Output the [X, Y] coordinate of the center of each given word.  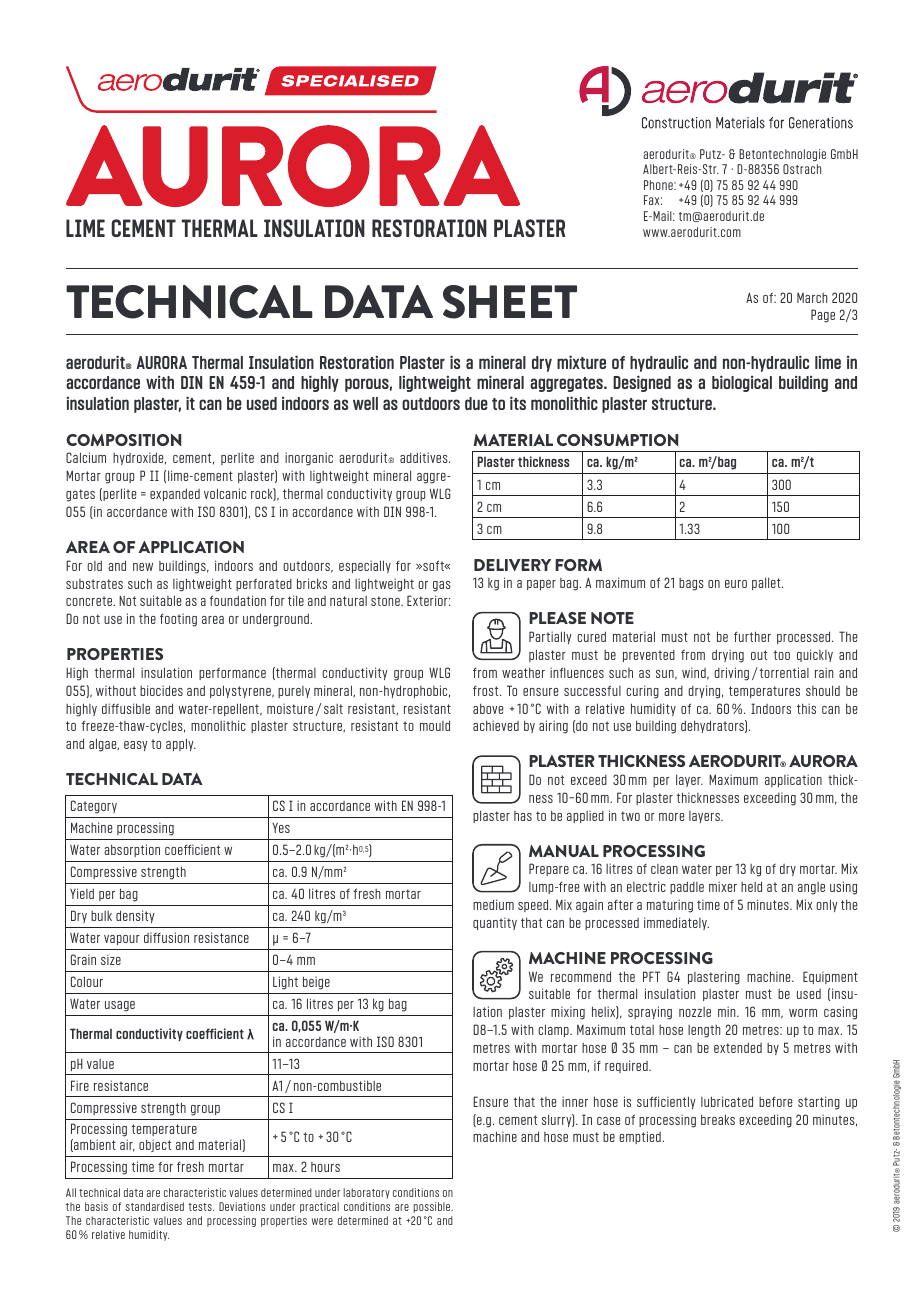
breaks [718, 1119]
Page [823, 316]
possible [432, 1207]
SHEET [510, 302]
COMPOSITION [123, 440]
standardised [155, 1206]
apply [181, 744]
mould [435, 725]
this [806, 708]
